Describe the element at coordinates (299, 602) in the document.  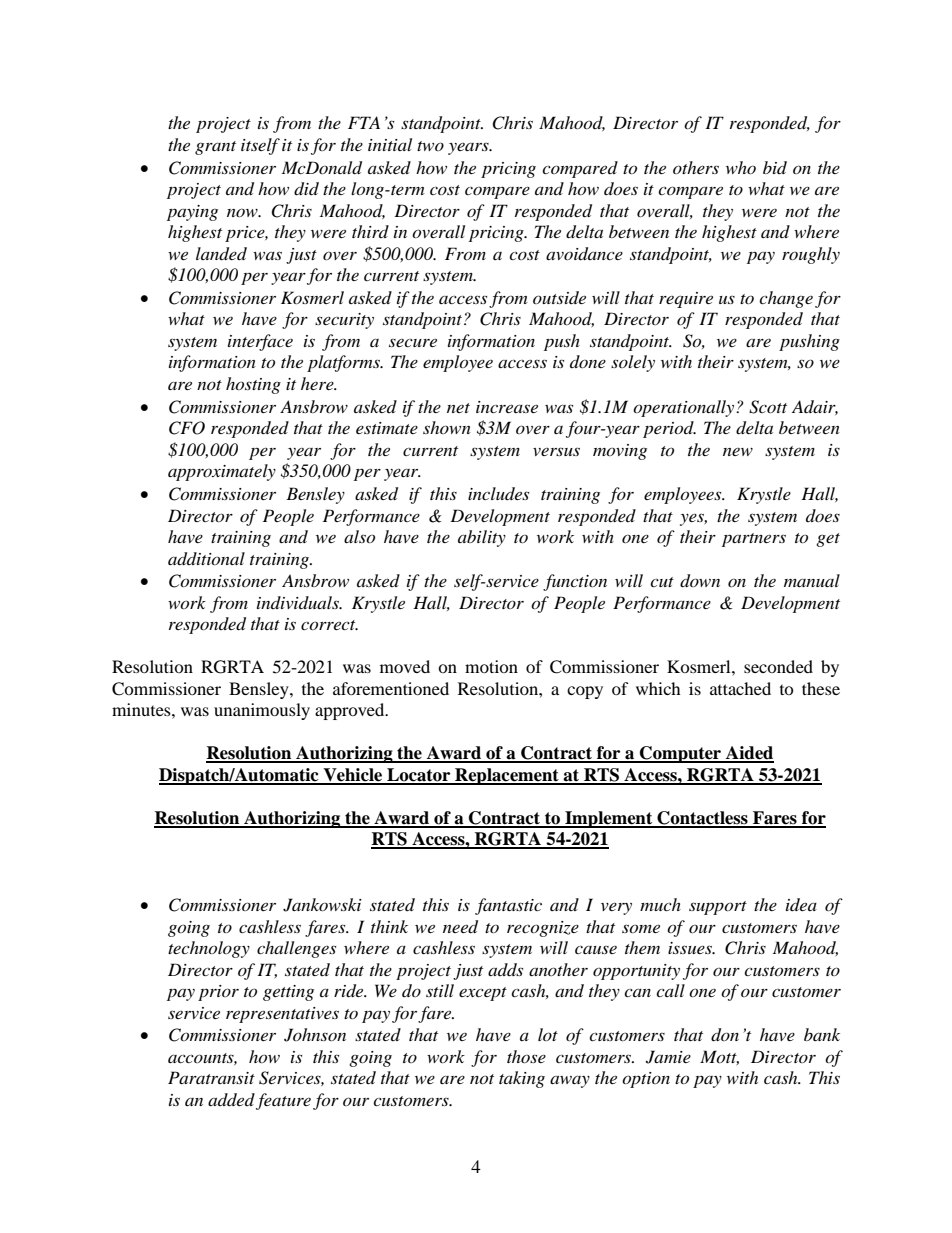
I see `individuals` at that location.
